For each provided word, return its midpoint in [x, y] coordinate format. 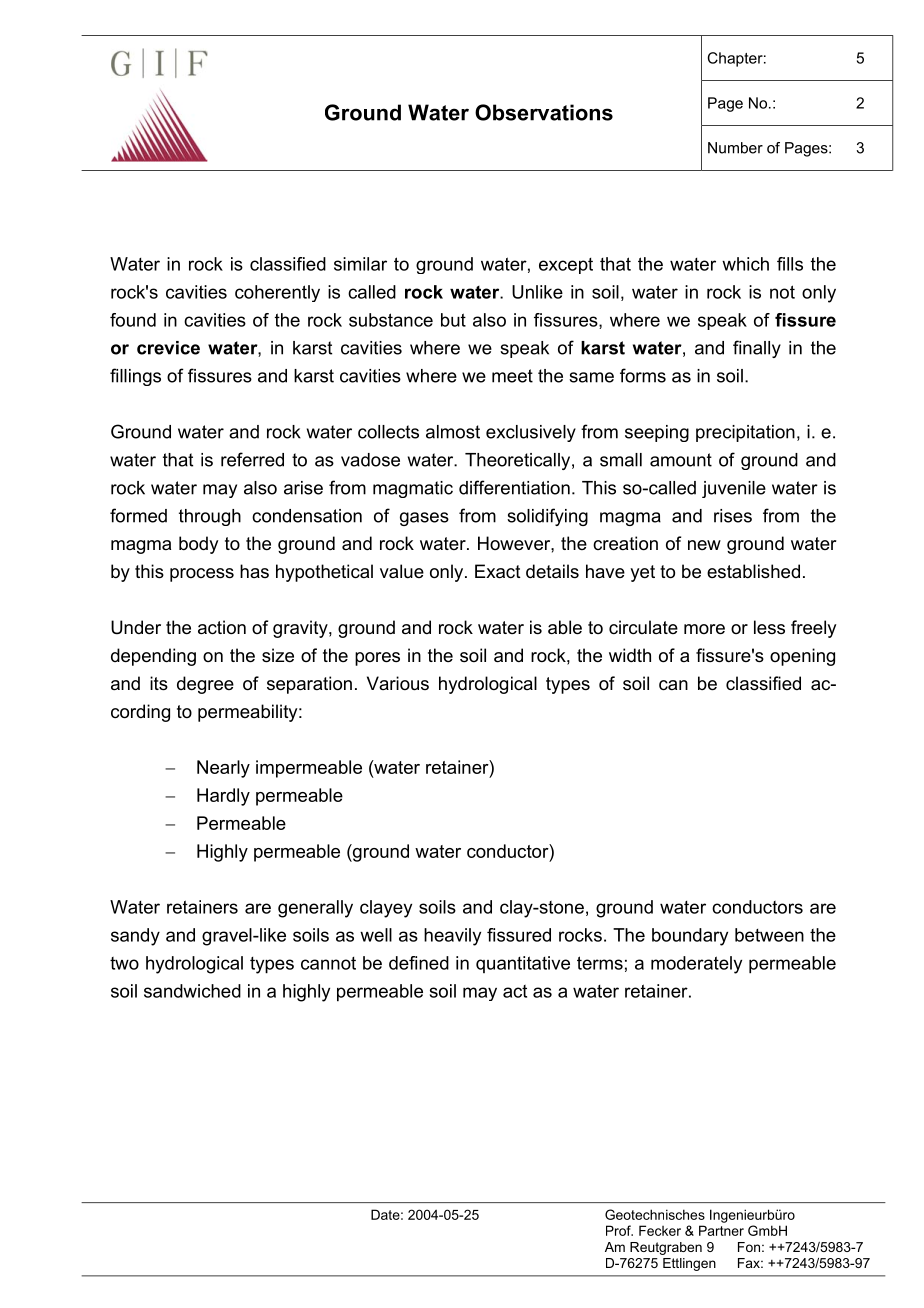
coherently [277, 293]
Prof [619, 1230]
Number [735, 148]
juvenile [734, 489]
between [769, 935]
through [210, 517]
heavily [452, 937]
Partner [721, 1230]
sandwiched [192, 991]
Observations [544, 112]
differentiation [514, 487]
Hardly [223, 797]
